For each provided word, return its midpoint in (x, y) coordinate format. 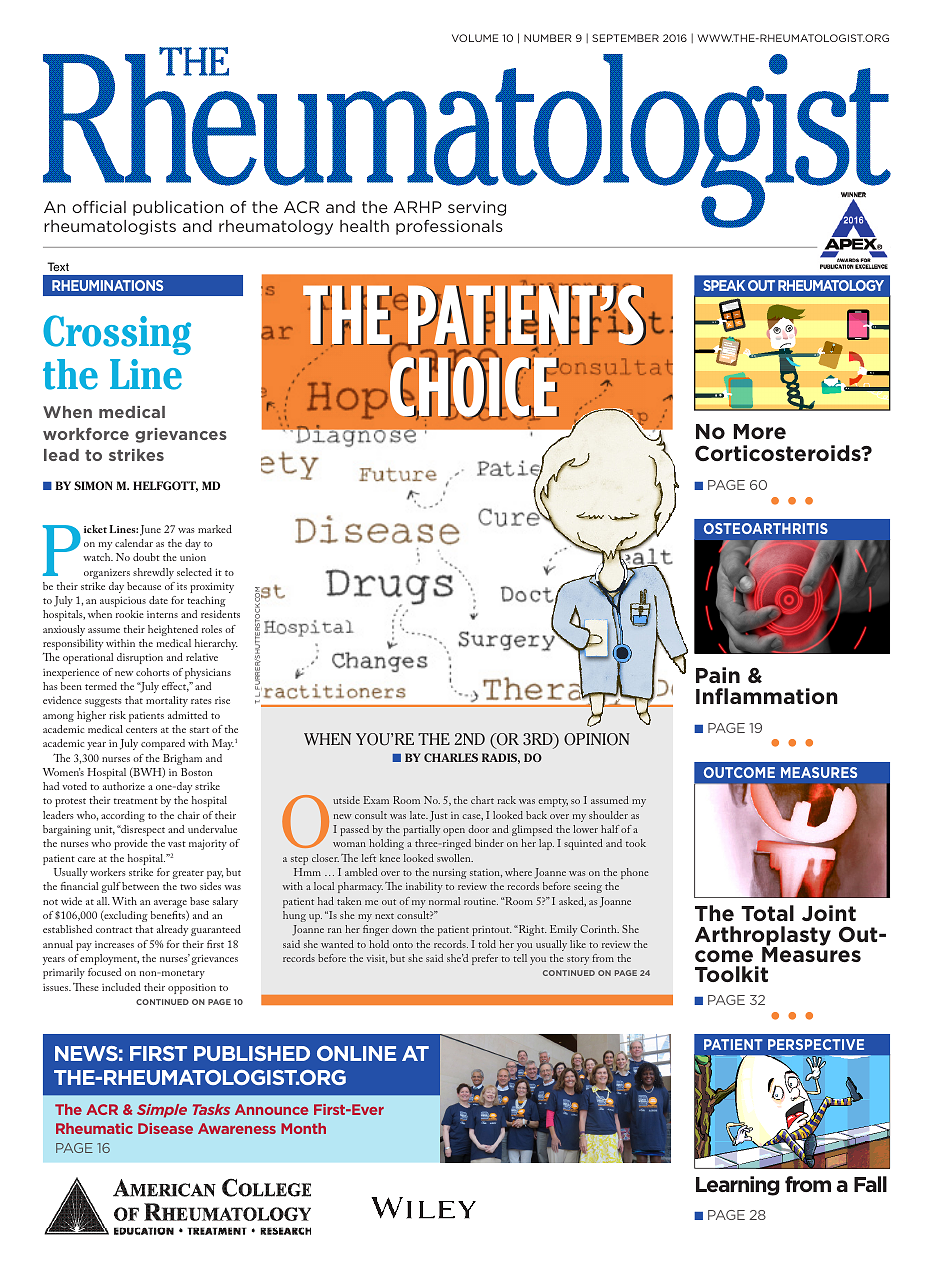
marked (215, 529)
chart (482, 800)
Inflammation (767, 696)
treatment (136, 801)
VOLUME (475, 38)
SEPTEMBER (625, 38)
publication (178, 208)
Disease (165, 1128)
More (760, 431)
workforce (86, 434)
